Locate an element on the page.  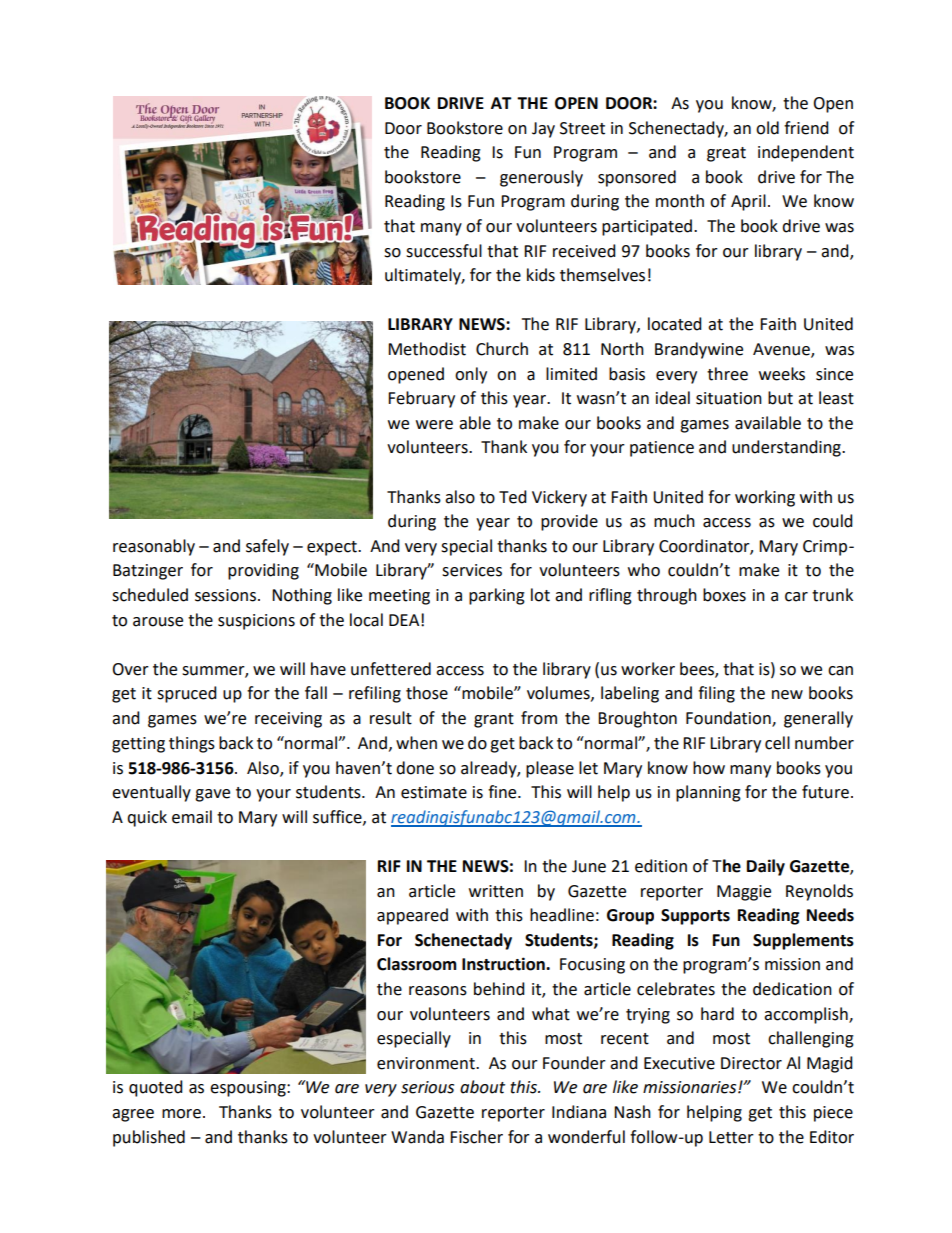
more is located at coordinates (181, 1114).
